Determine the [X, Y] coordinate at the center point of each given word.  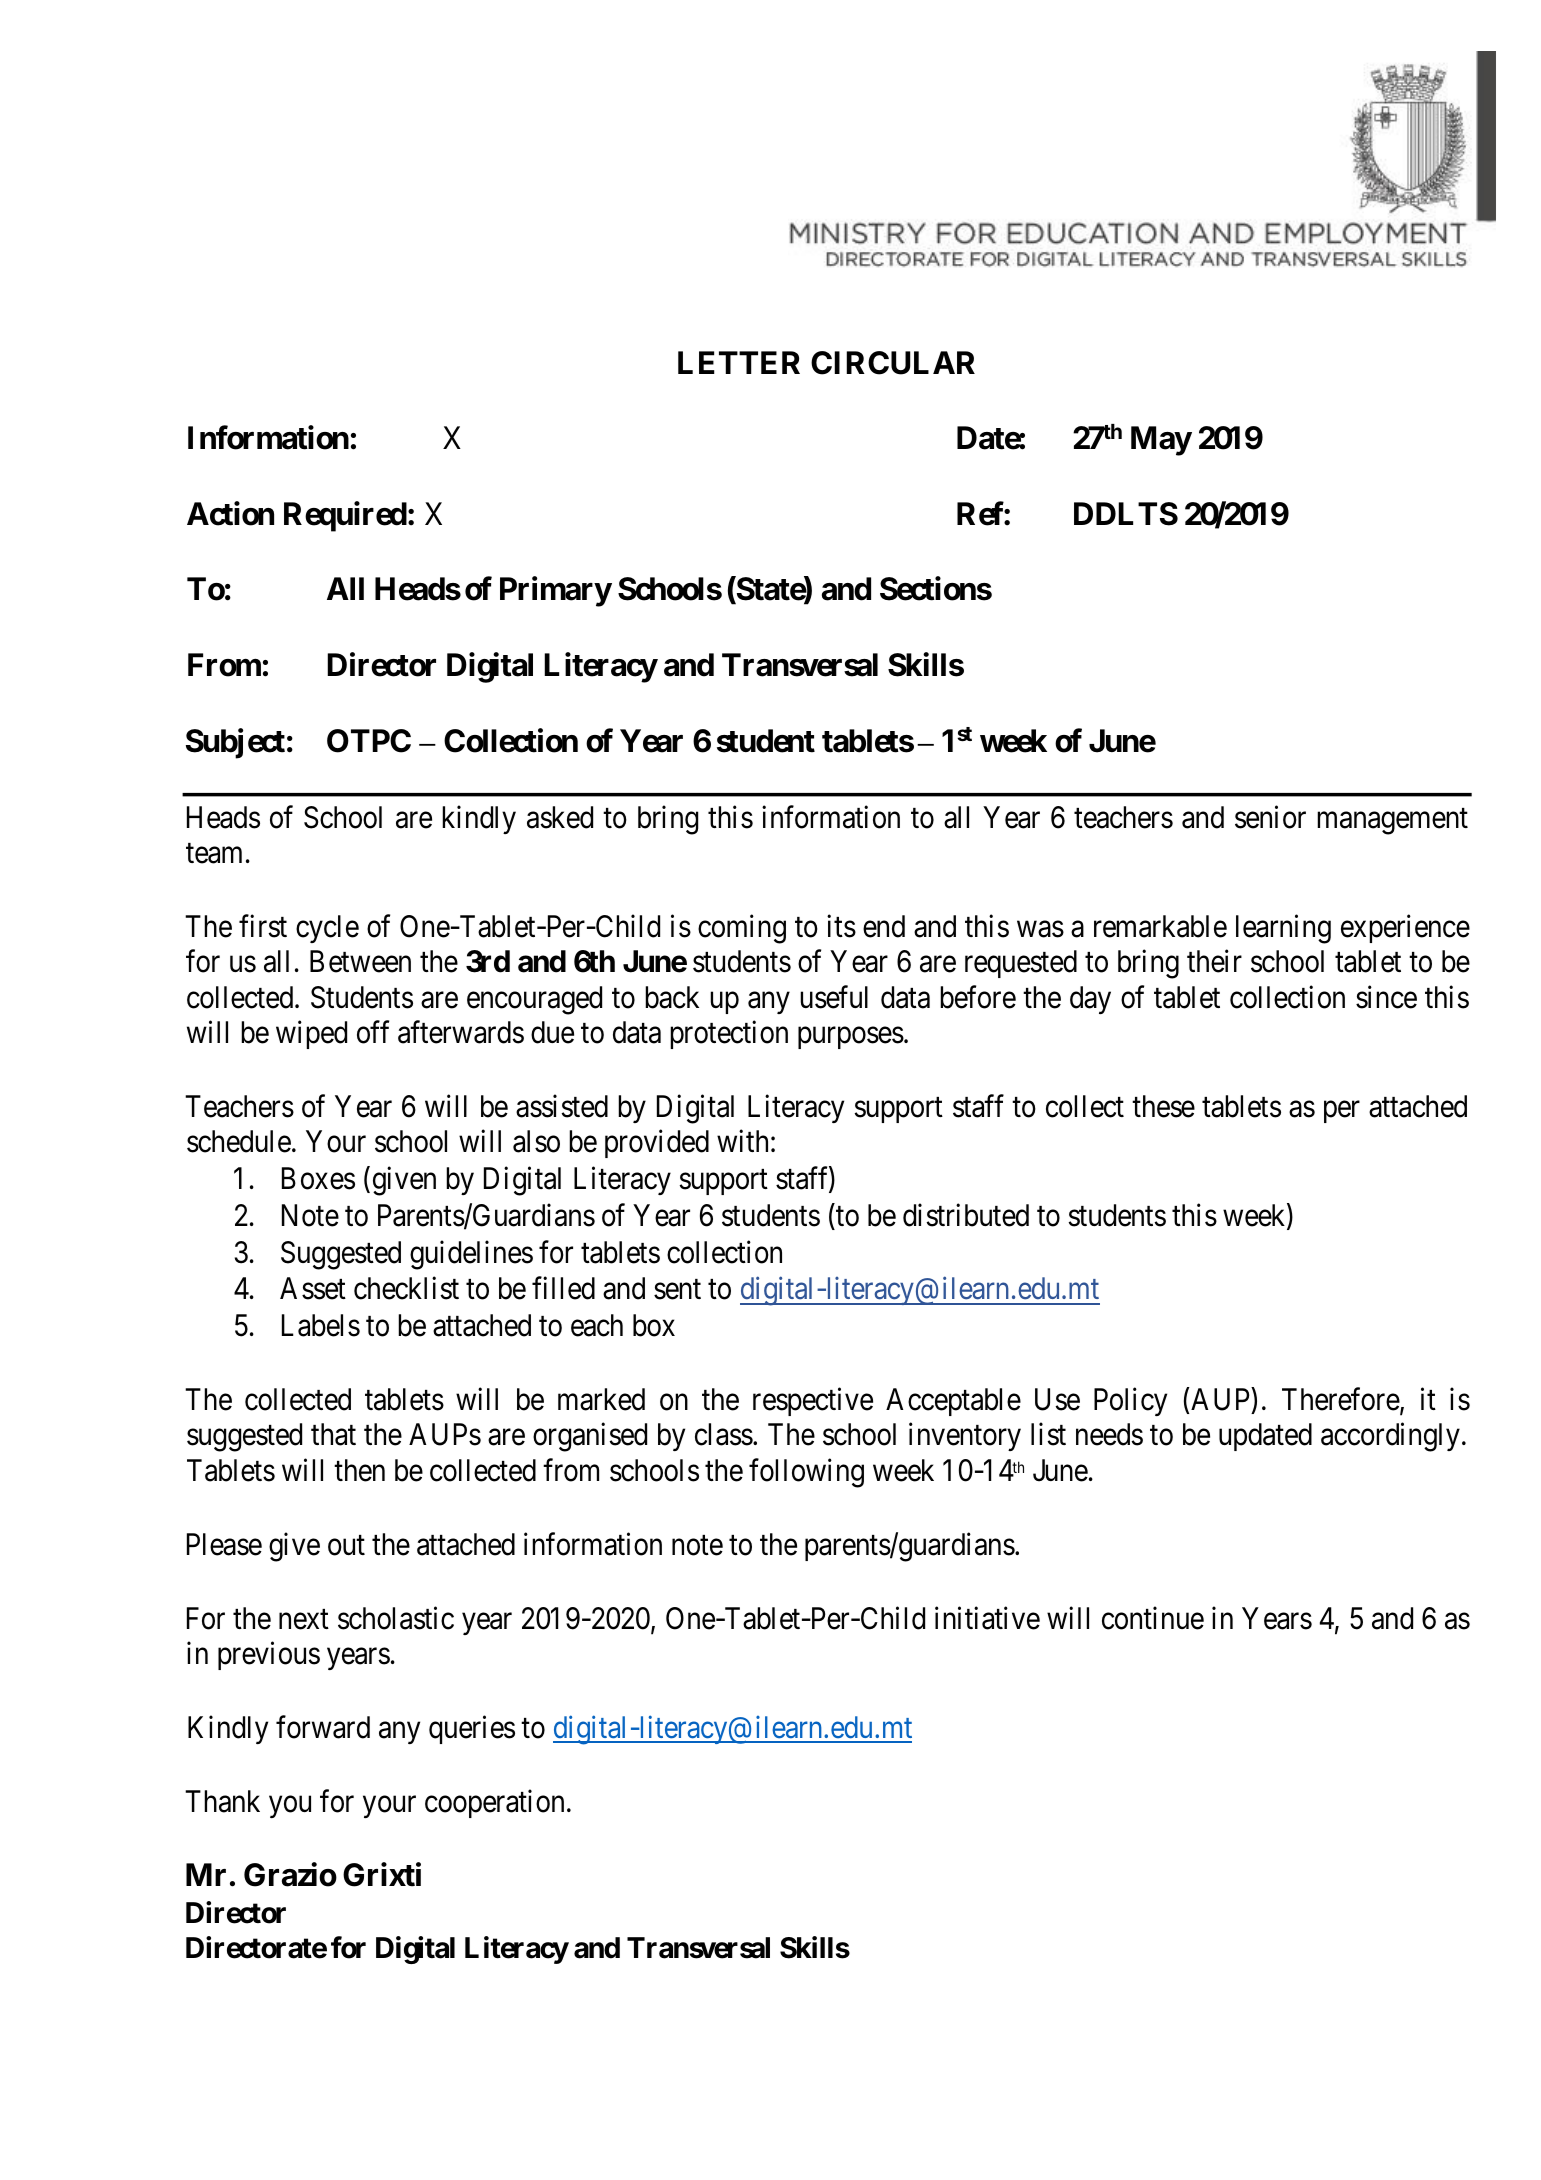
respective [813, 1402]
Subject [235, 743]
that [333, 1434]
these [1163, 1106]
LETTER [739, 362]
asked [560, 817]
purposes [851, 1038]
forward [323, 1727]
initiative [987, 1618]
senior [1270, 817]
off [373, 1032]
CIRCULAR [893, 363]
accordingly [1390, 1437]
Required [345, 517]
